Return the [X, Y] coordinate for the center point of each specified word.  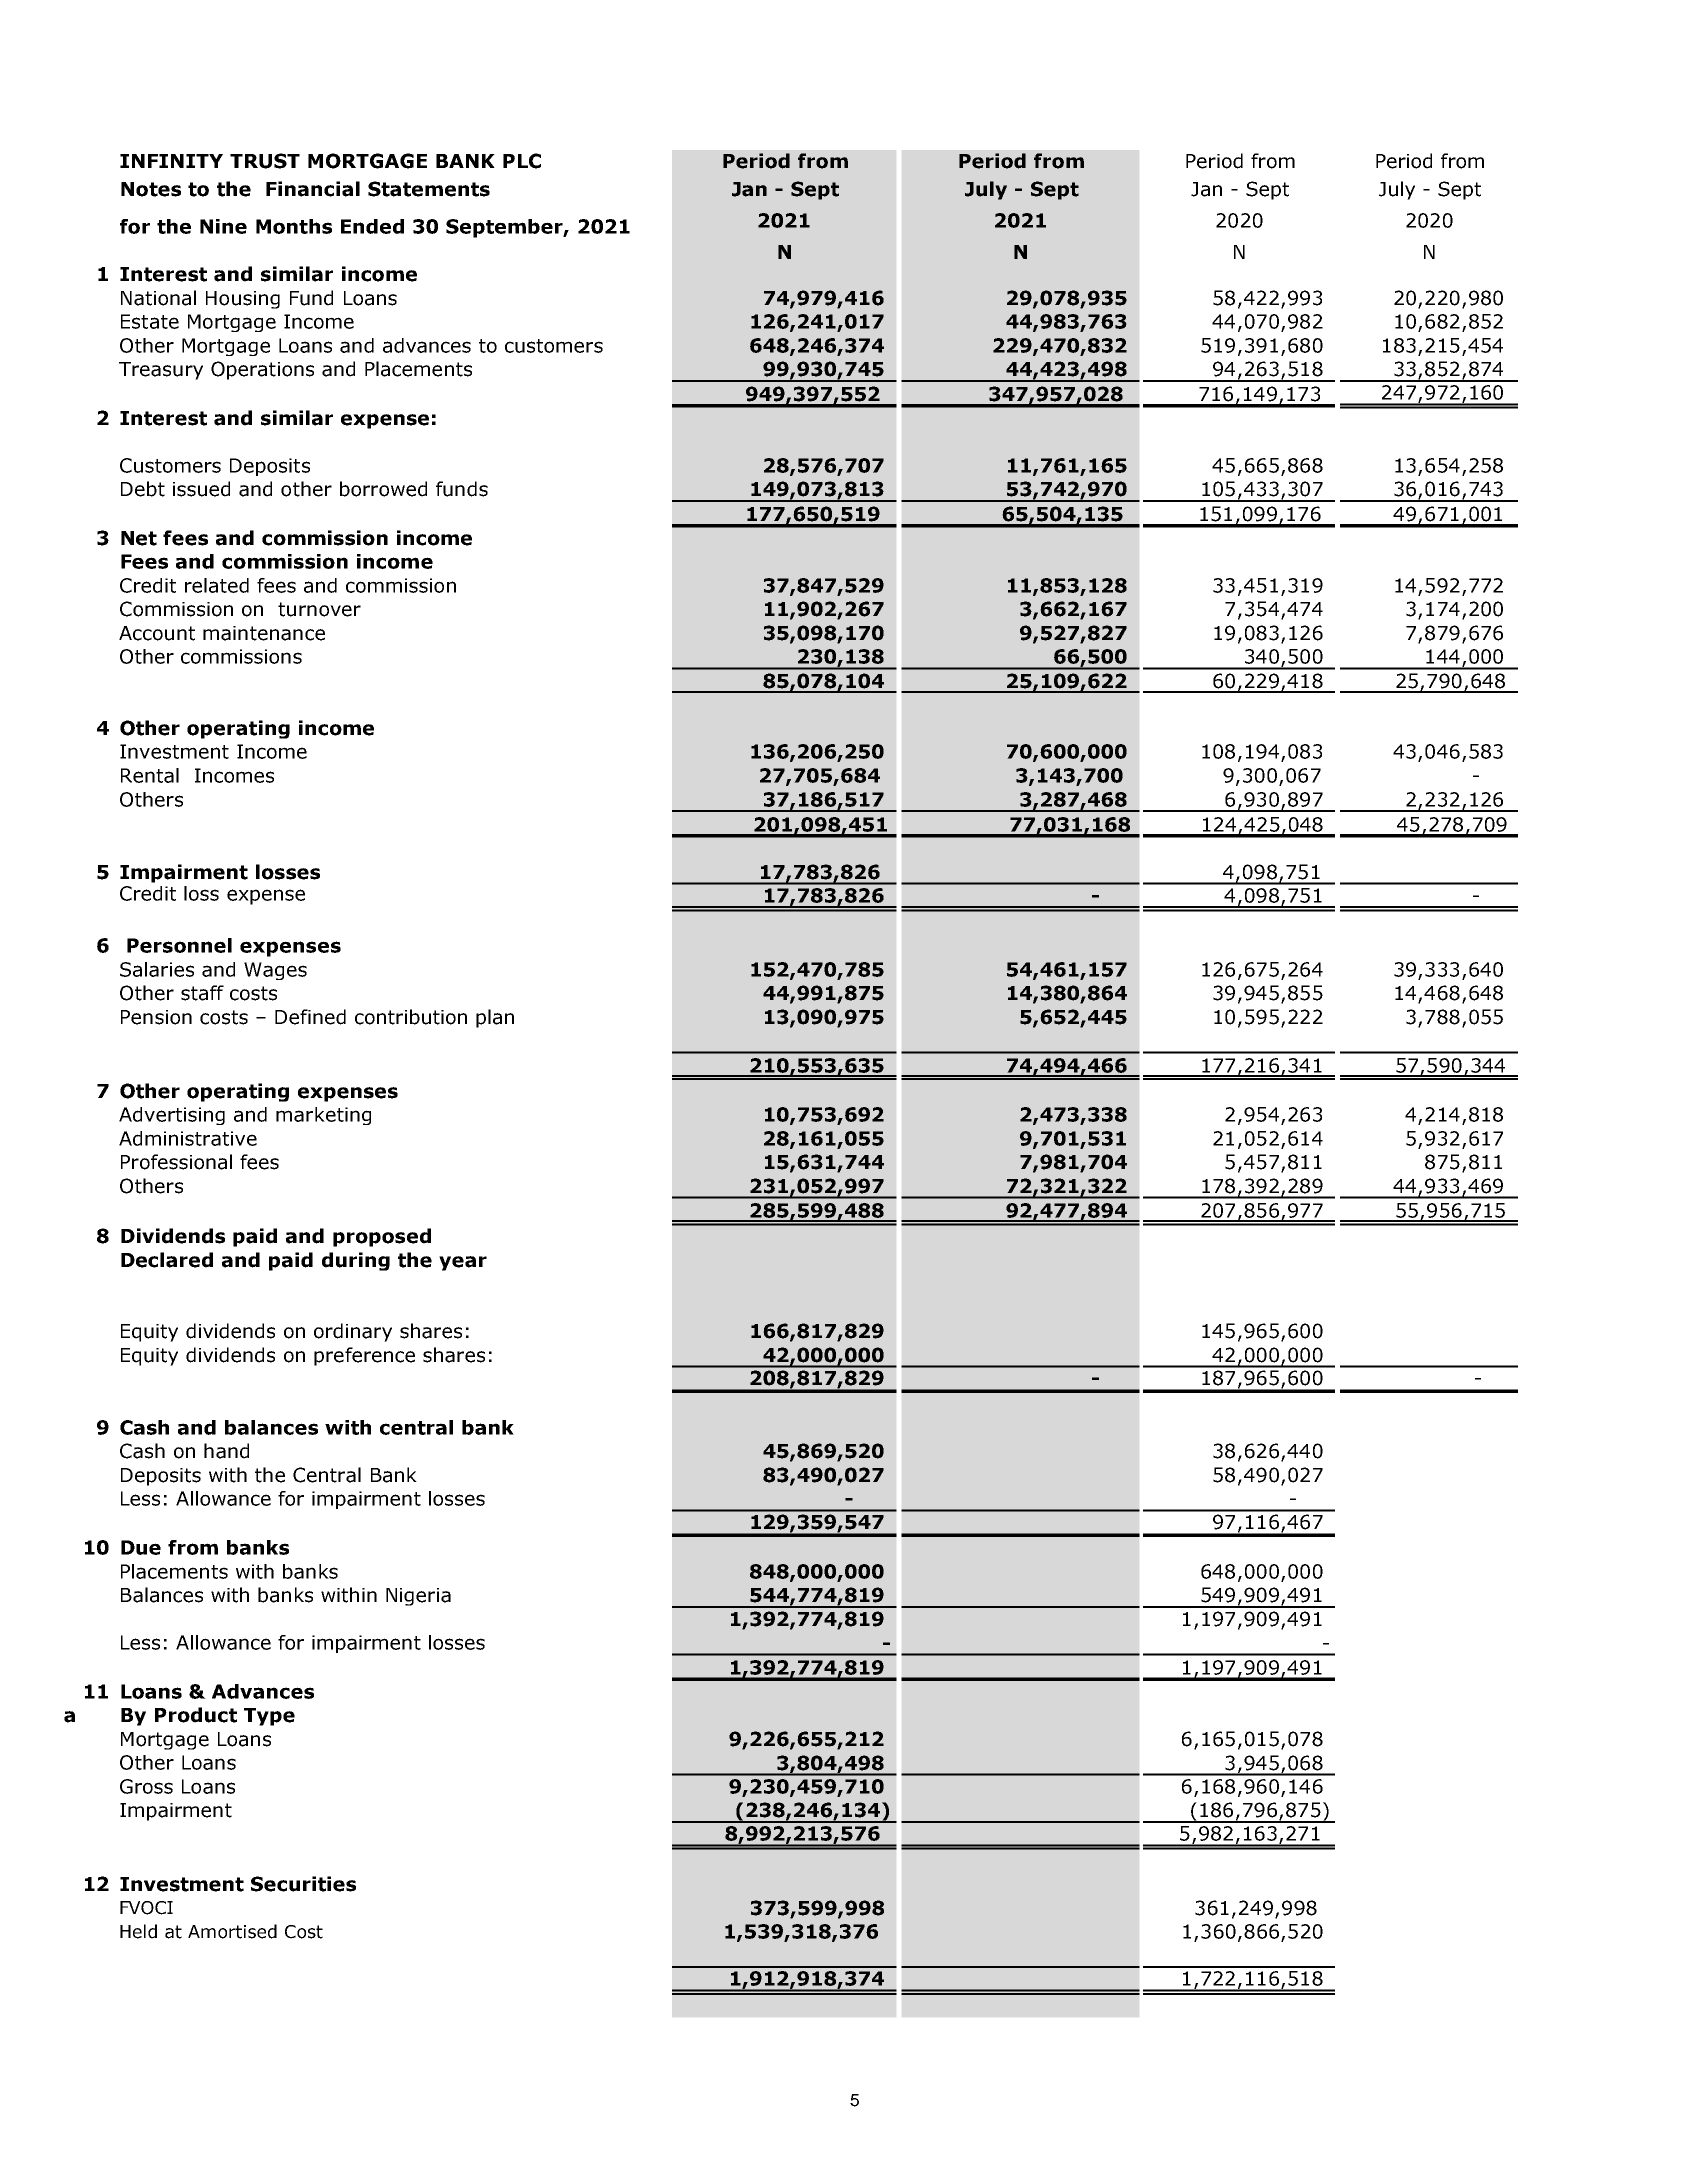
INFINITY [171, 161]
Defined [310, 1017]
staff [202, 993]
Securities [303, 1884]
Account [157, 633]
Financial [313, 189]
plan [495, 1018]
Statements [429, 189]
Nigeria [418, 1597]
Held [138, 1931]
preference [364, 1356]
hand [226, 1451]
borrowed [383, 489]
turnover [319, 609]
